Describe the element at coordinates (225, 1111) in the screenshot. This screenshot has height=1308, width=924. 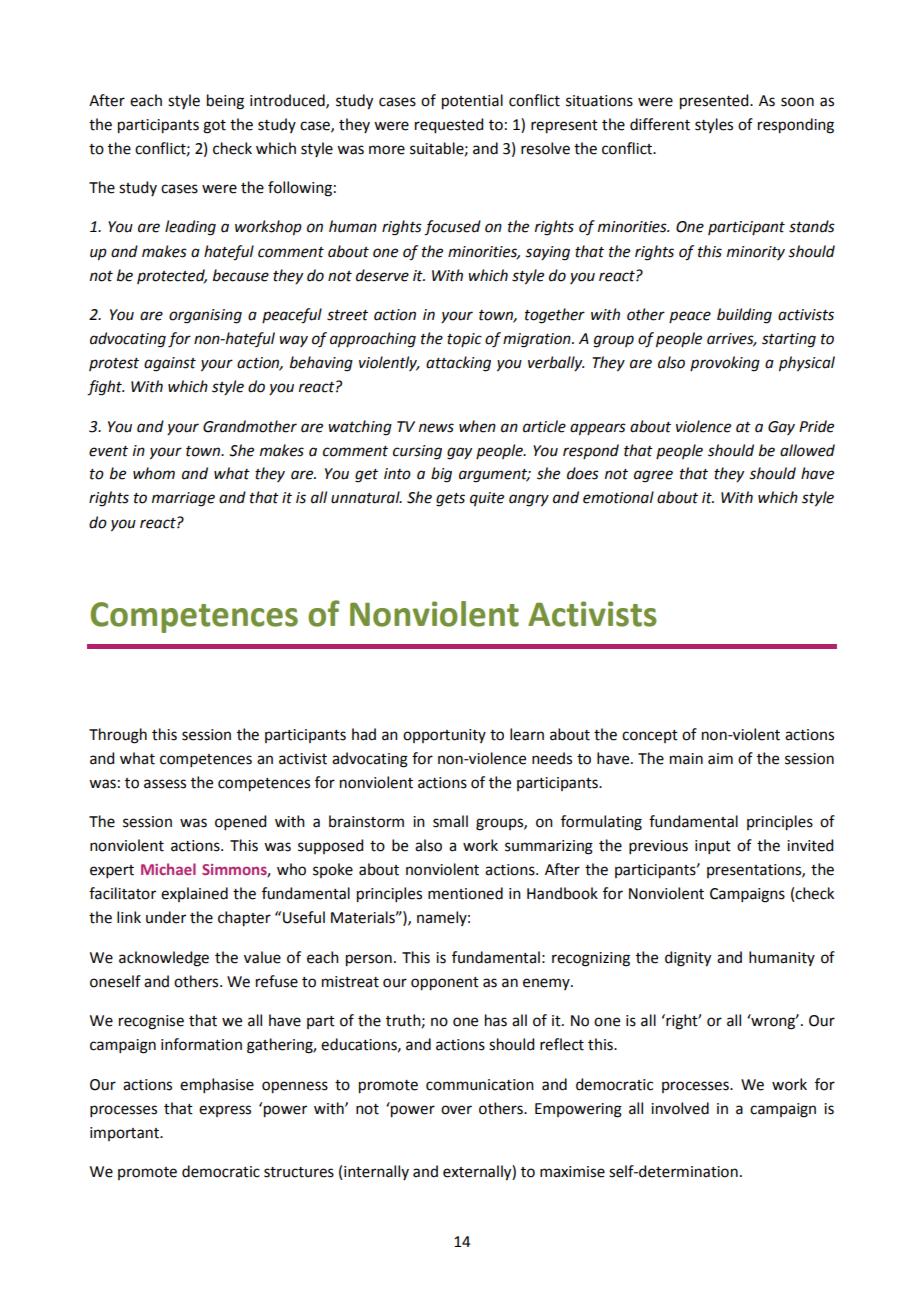
I see `express` at that location.
